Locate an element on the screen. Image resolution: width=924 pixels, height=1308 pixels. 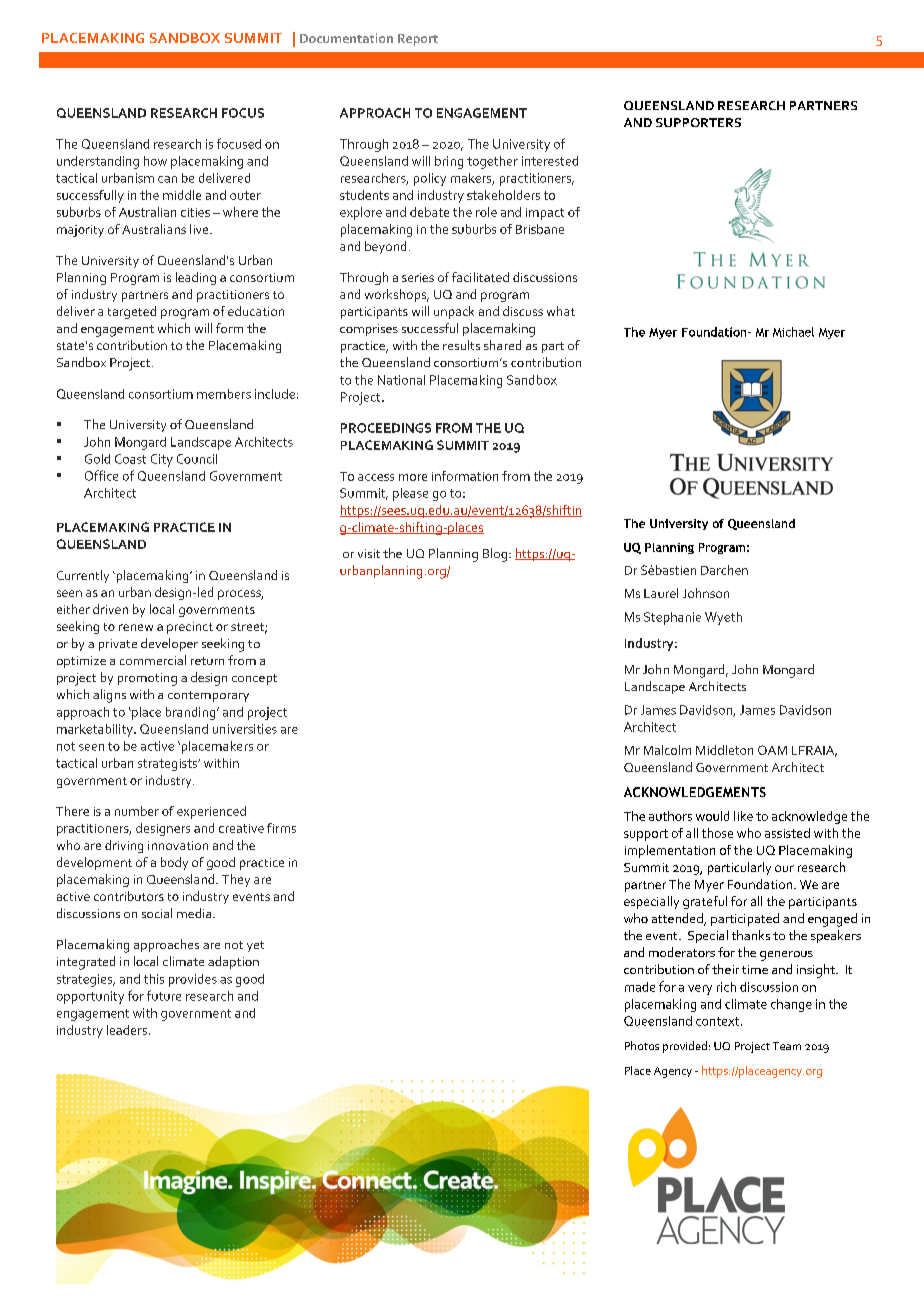
context is located at coordinates (717, 1021).
